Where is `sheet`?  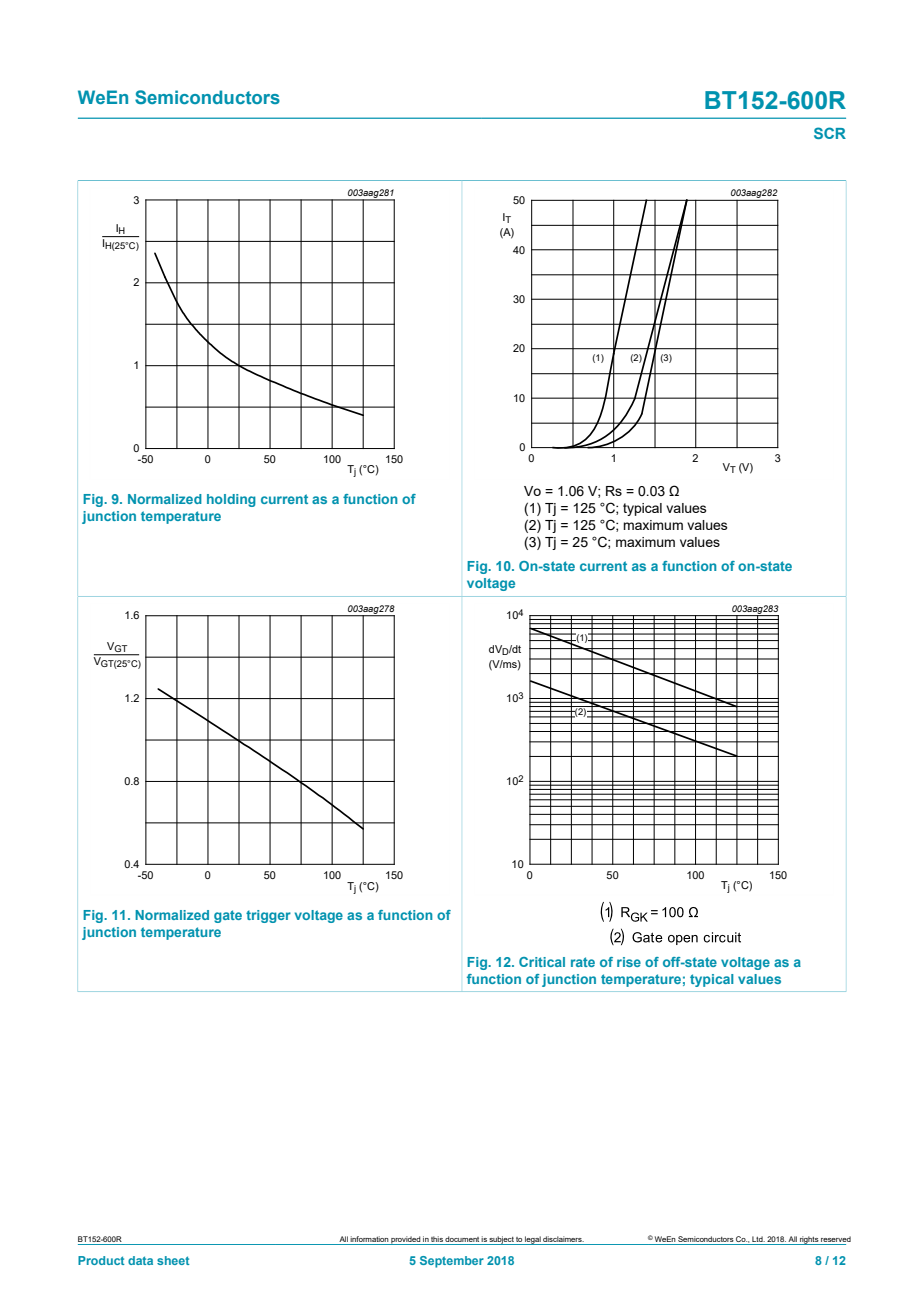
sheet is located at coordinates (173, 1260).
